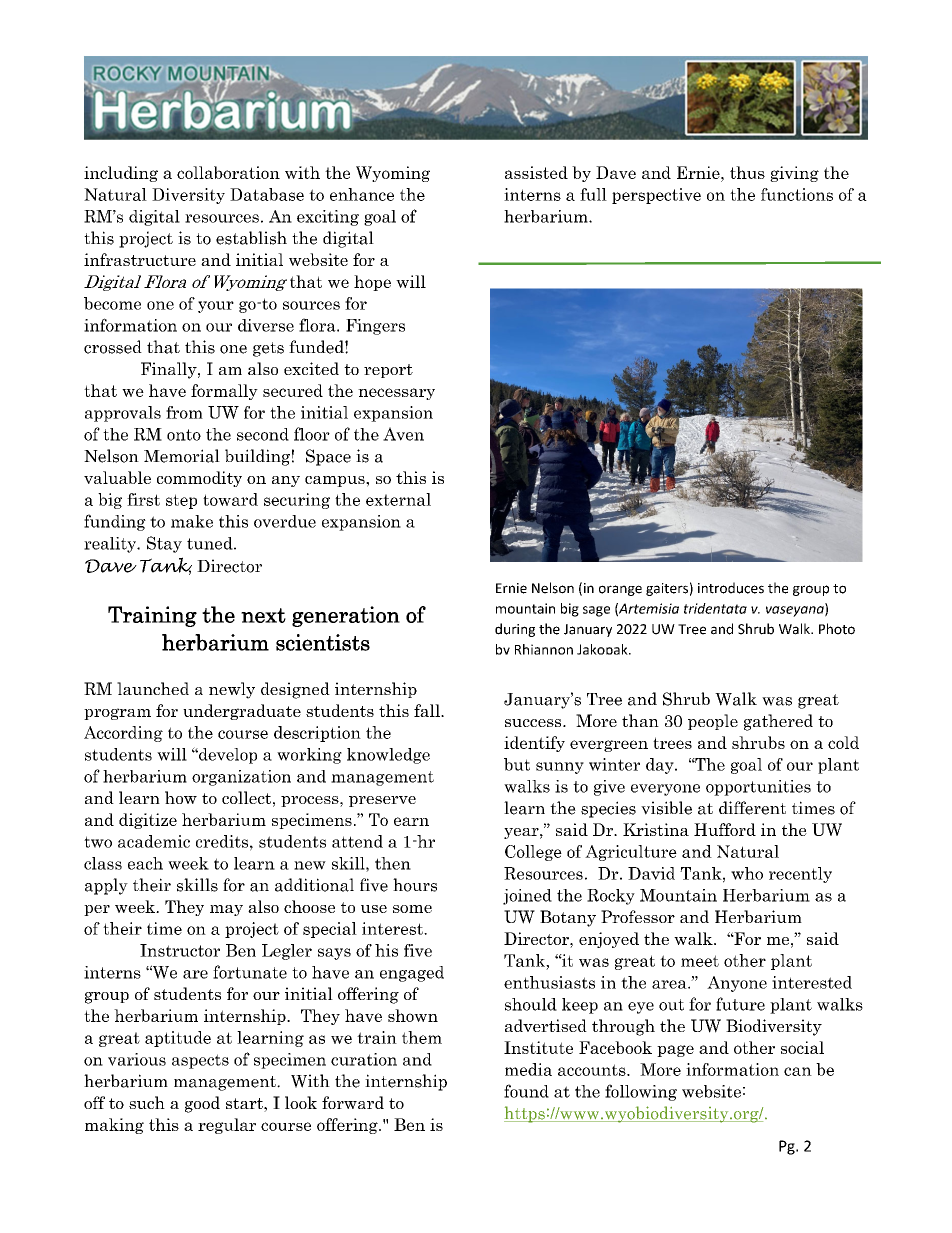 The height and width of the screenshot is (1233, 952). I want to click on digitize, so click(148, 821).
